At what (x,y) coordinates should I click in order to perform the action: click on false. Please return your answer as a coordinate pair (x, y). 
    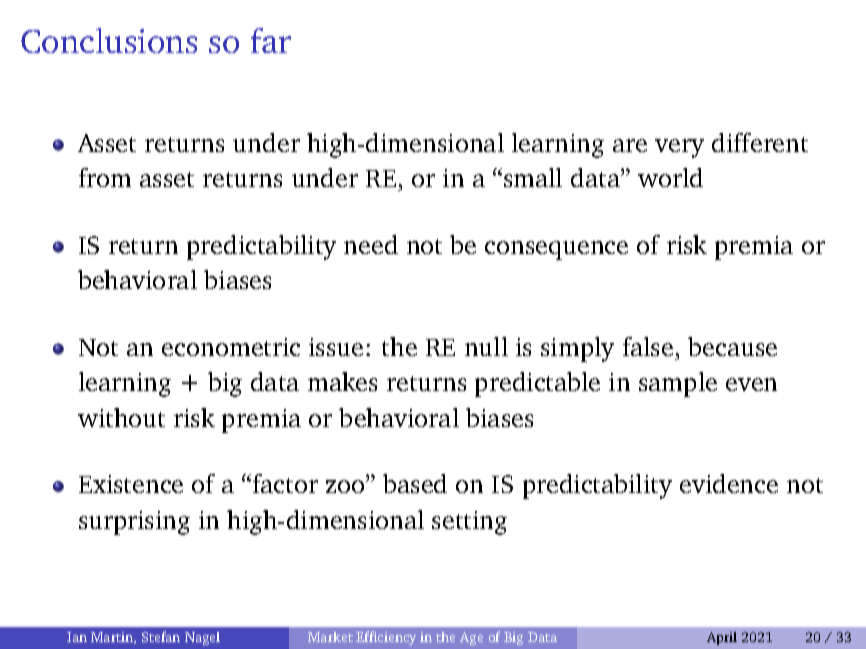
    Looking at the image, I should click on (648, 346).
